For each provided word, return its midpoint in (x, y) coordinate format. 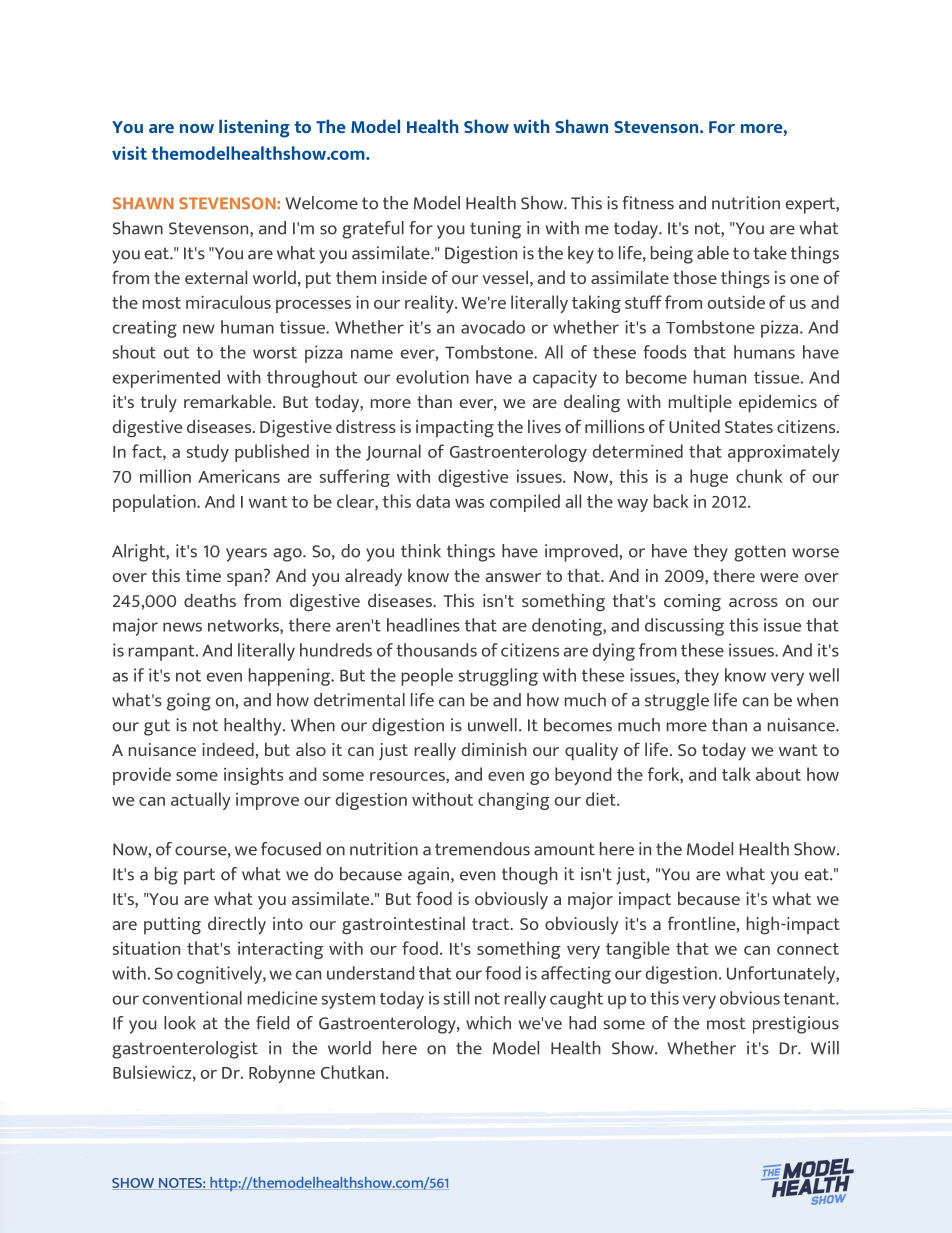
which (488, 1023)
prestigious (796, 1025)
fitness (648, 203)
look (180, 1023)
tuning (495, 230)
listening (254, 128)
